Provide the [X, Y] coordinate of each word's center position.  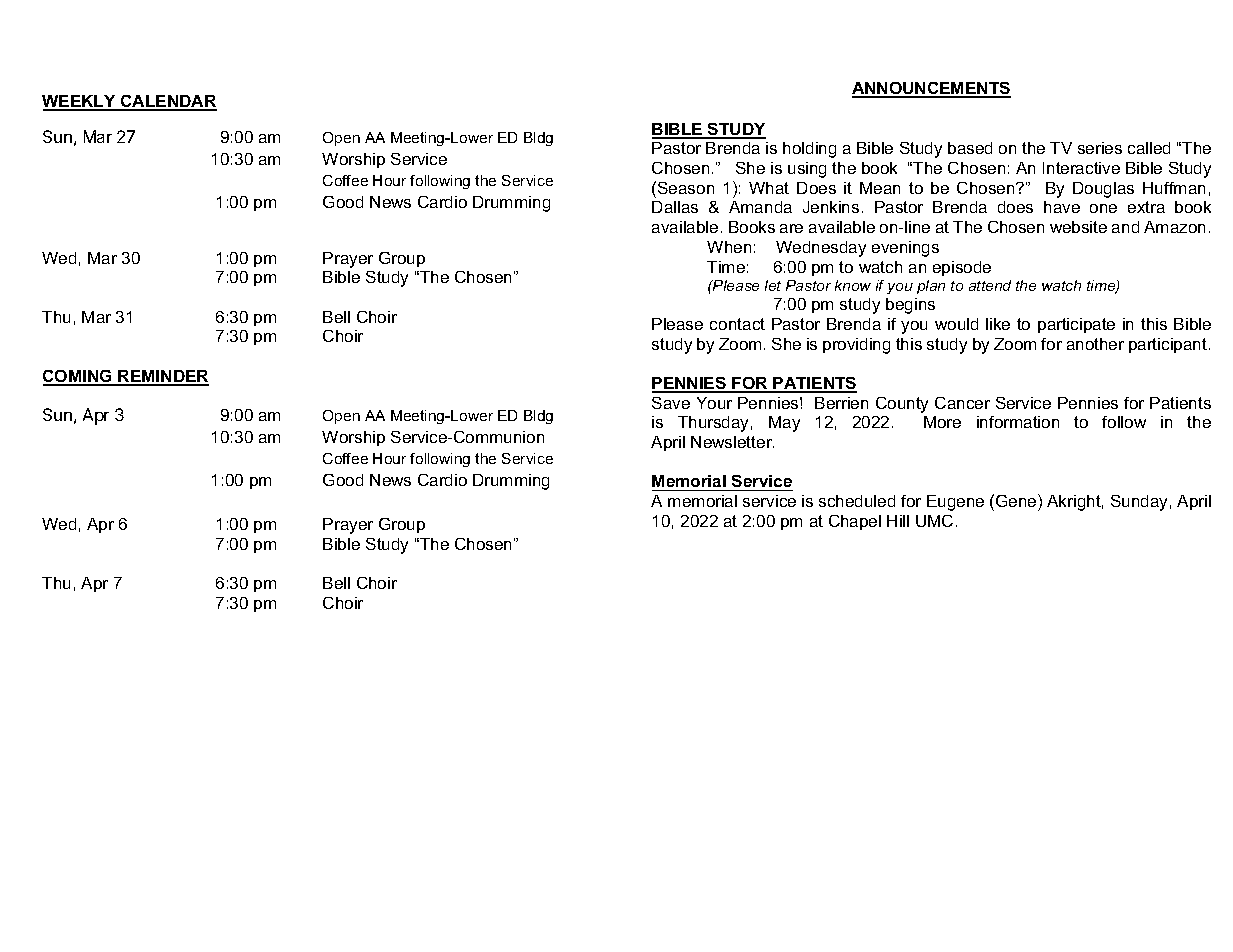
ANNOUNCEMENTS [931, 89]
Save [671, 403]
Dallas [675, 207]
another [1095, 344]
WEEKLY [80, 102]
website [1078, 227]
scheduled [857, 501]
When [729, 247]
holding [809, 150]
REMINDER [163, 377]
